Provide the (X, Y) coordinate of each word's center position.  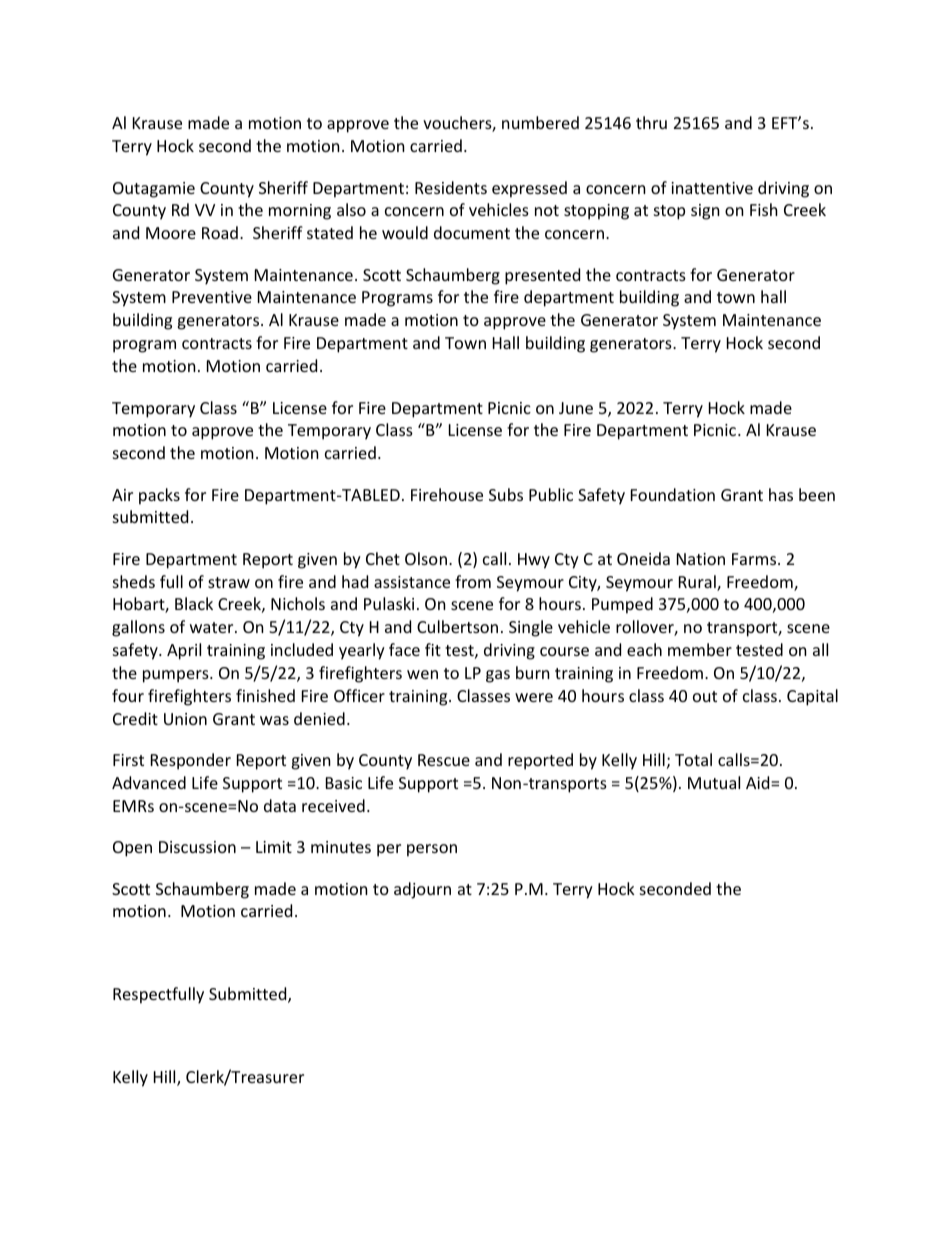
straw (229, 582)
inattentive (712, 188)
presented (542, 276)
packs (159, 496)
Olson (426, 558)
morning (300, 212)
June (576, 408)
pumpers (177, 676)
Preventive (212, 297)
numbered (540, 122)
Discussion (197, 847)
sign (705, 212)
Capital (812, 697)
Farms (755, 559)
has (781, 494)
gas (498, 676)
